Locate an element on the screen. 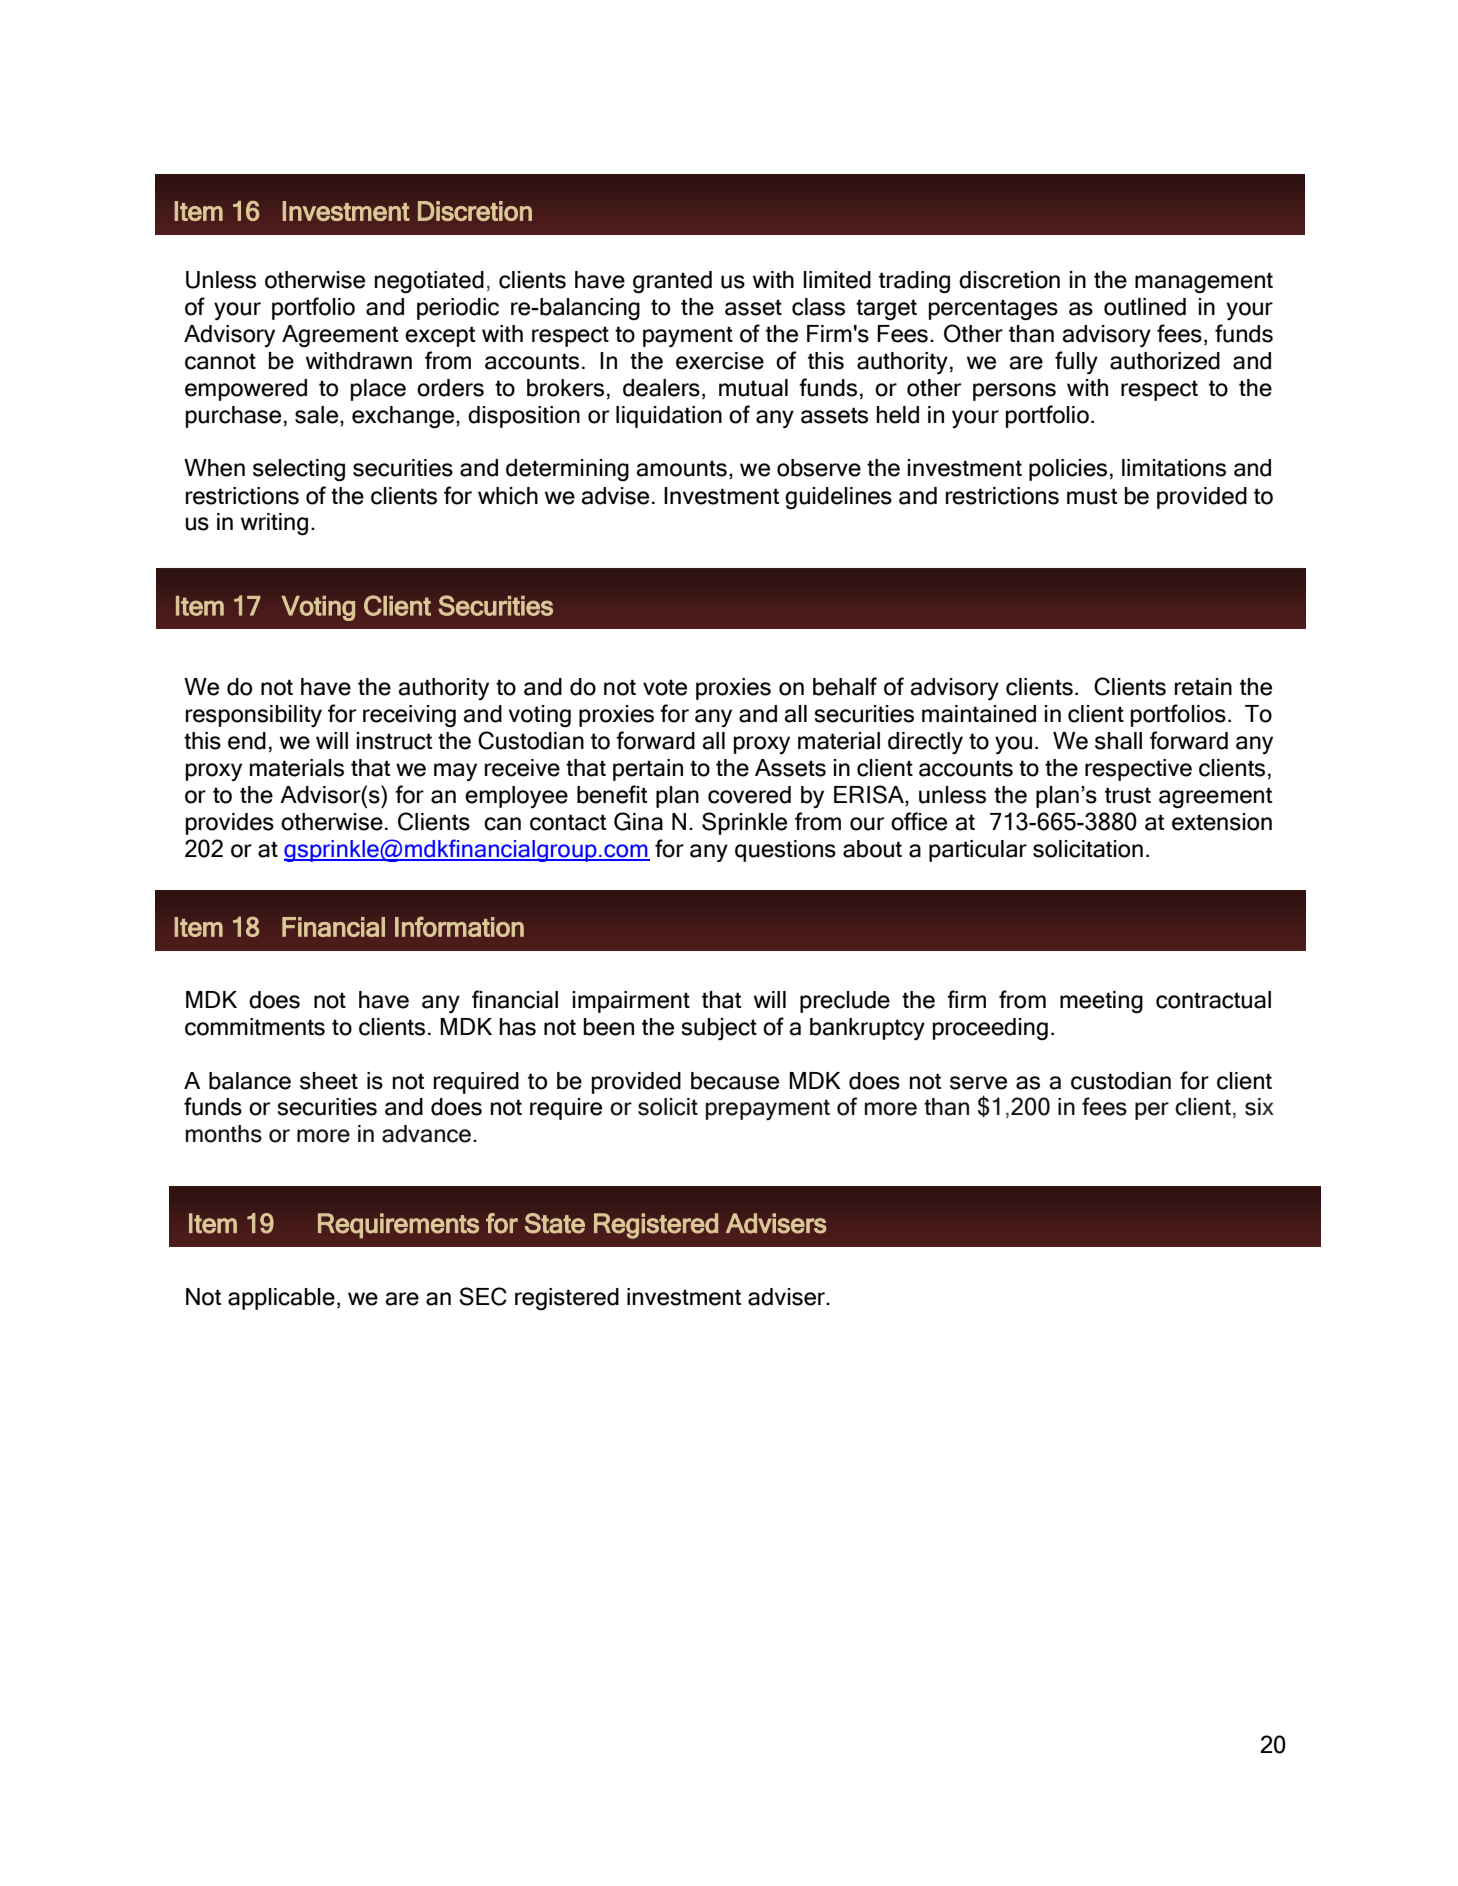 Image resolution: width=1458 pixels, height=1886 pixels. vote is located at coordinates (665, 687).
